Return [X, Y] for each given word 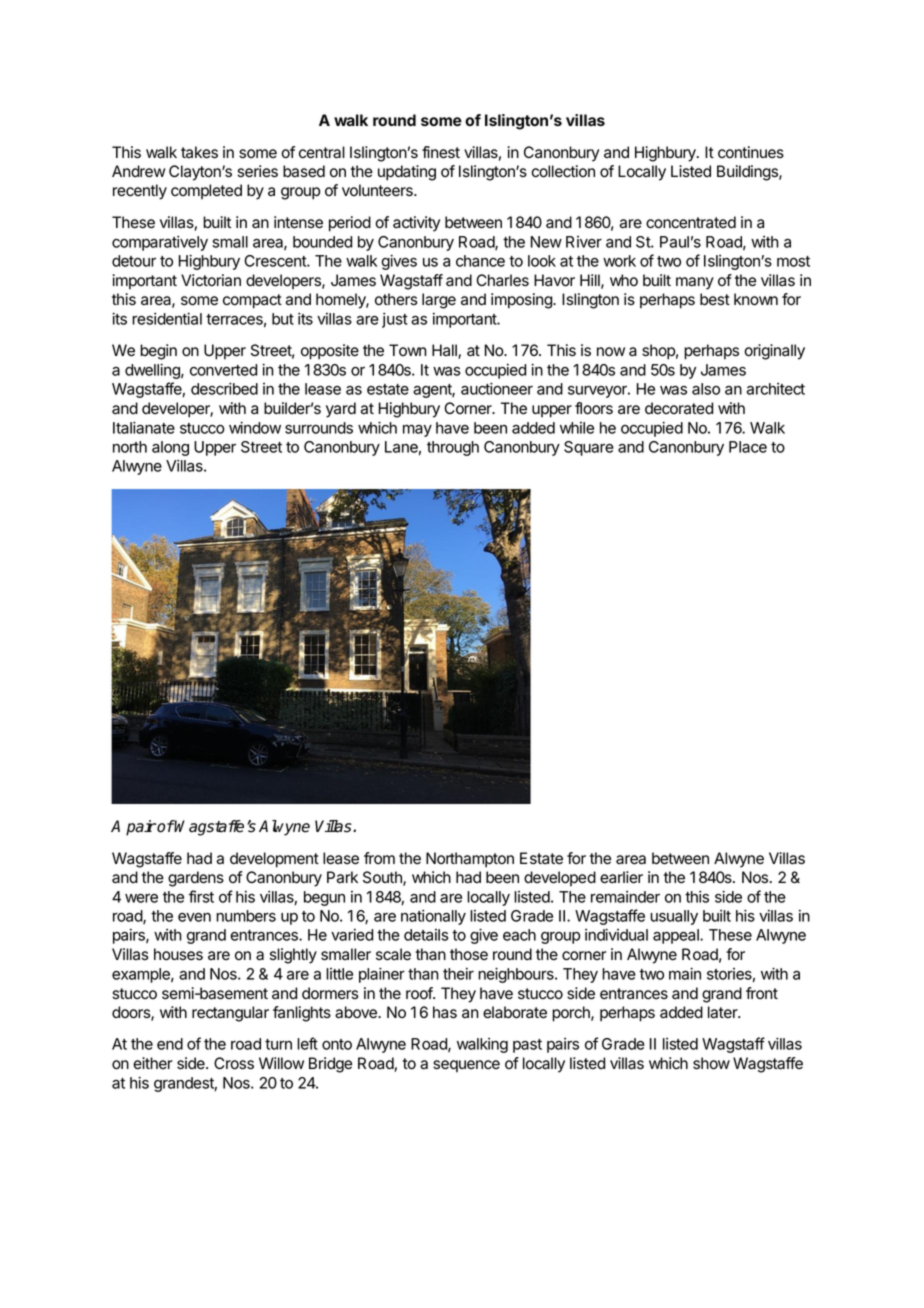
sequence [466, 1066]
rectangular [230, 1014]
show [711, 1063]
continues [751, 152]
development [274, 860]
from [379, 858]
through [453, 448]
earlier [621, 877]
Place [748, 447]
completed [206, 191]
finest [441, 152]
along [170, 448]
